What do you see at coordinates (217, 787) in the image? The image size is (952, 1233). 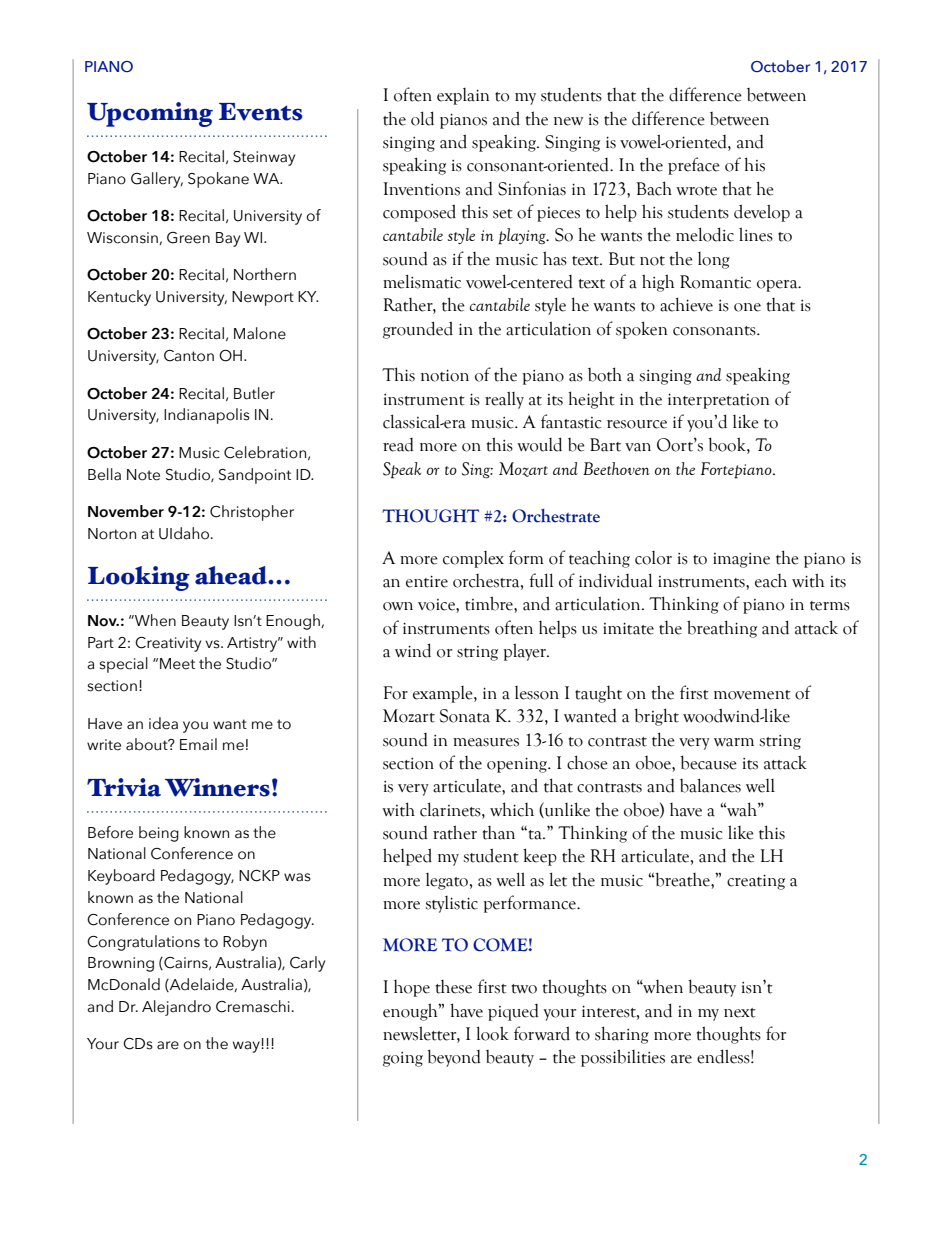 I see `Winners` at bounding box center [217, 787].
